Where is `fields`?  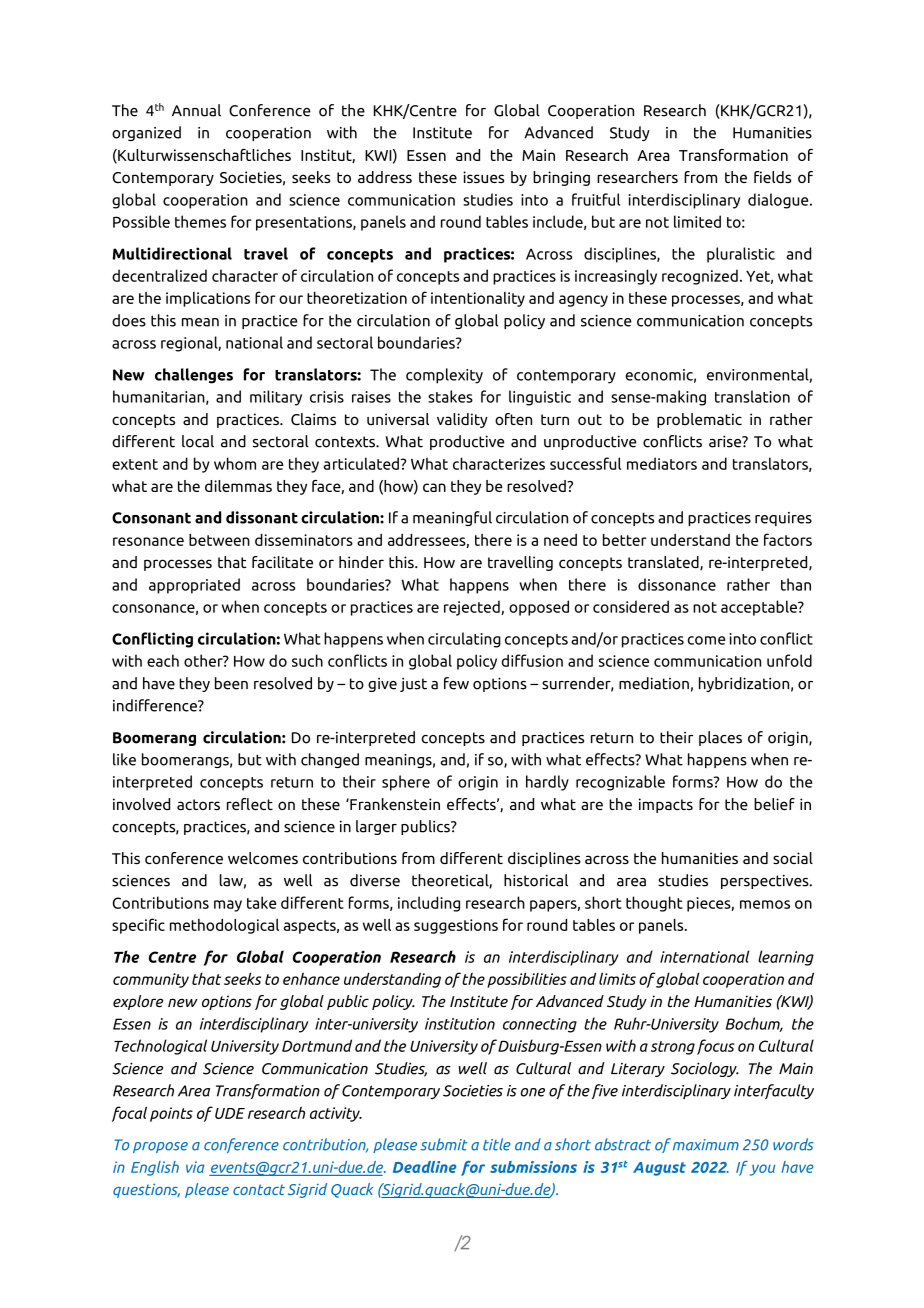 fields is located at coordinates (772, 177).
